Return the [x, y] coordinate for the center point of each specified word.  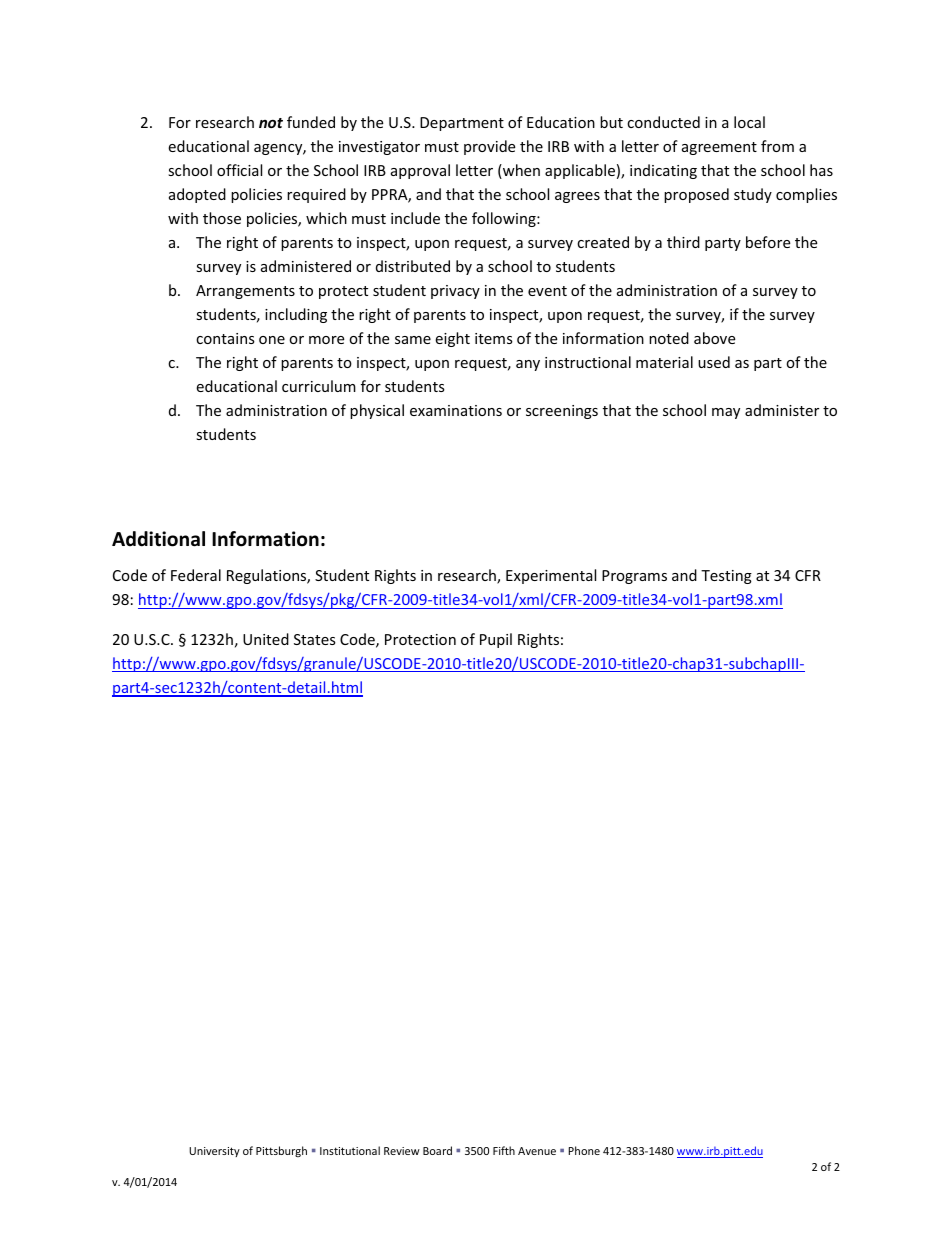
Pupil [496, 640]
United [266, 639]
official [239, 170]
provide [489, 147]
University [214, 1152]
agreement [719, 148]
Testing [726, 577]
